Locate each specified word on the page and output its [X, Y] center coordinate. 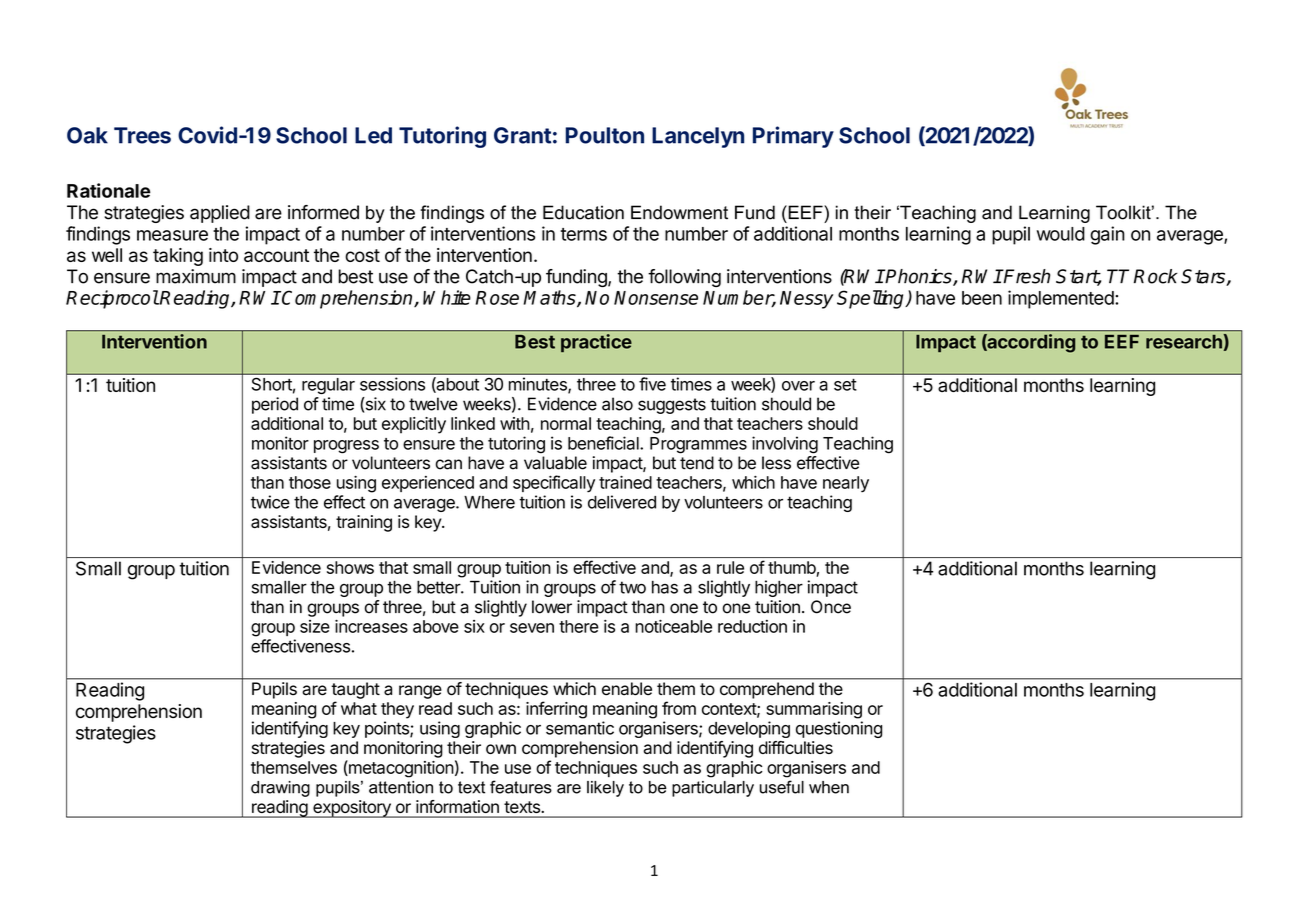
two [632, 587]
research [1184, 342]
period [275, 405]
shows [350, 567]
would [1061, 234]
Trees [142, 135]
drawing [280, 789]
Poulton [605, 135]
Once [831, 607]
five [652, 384]
